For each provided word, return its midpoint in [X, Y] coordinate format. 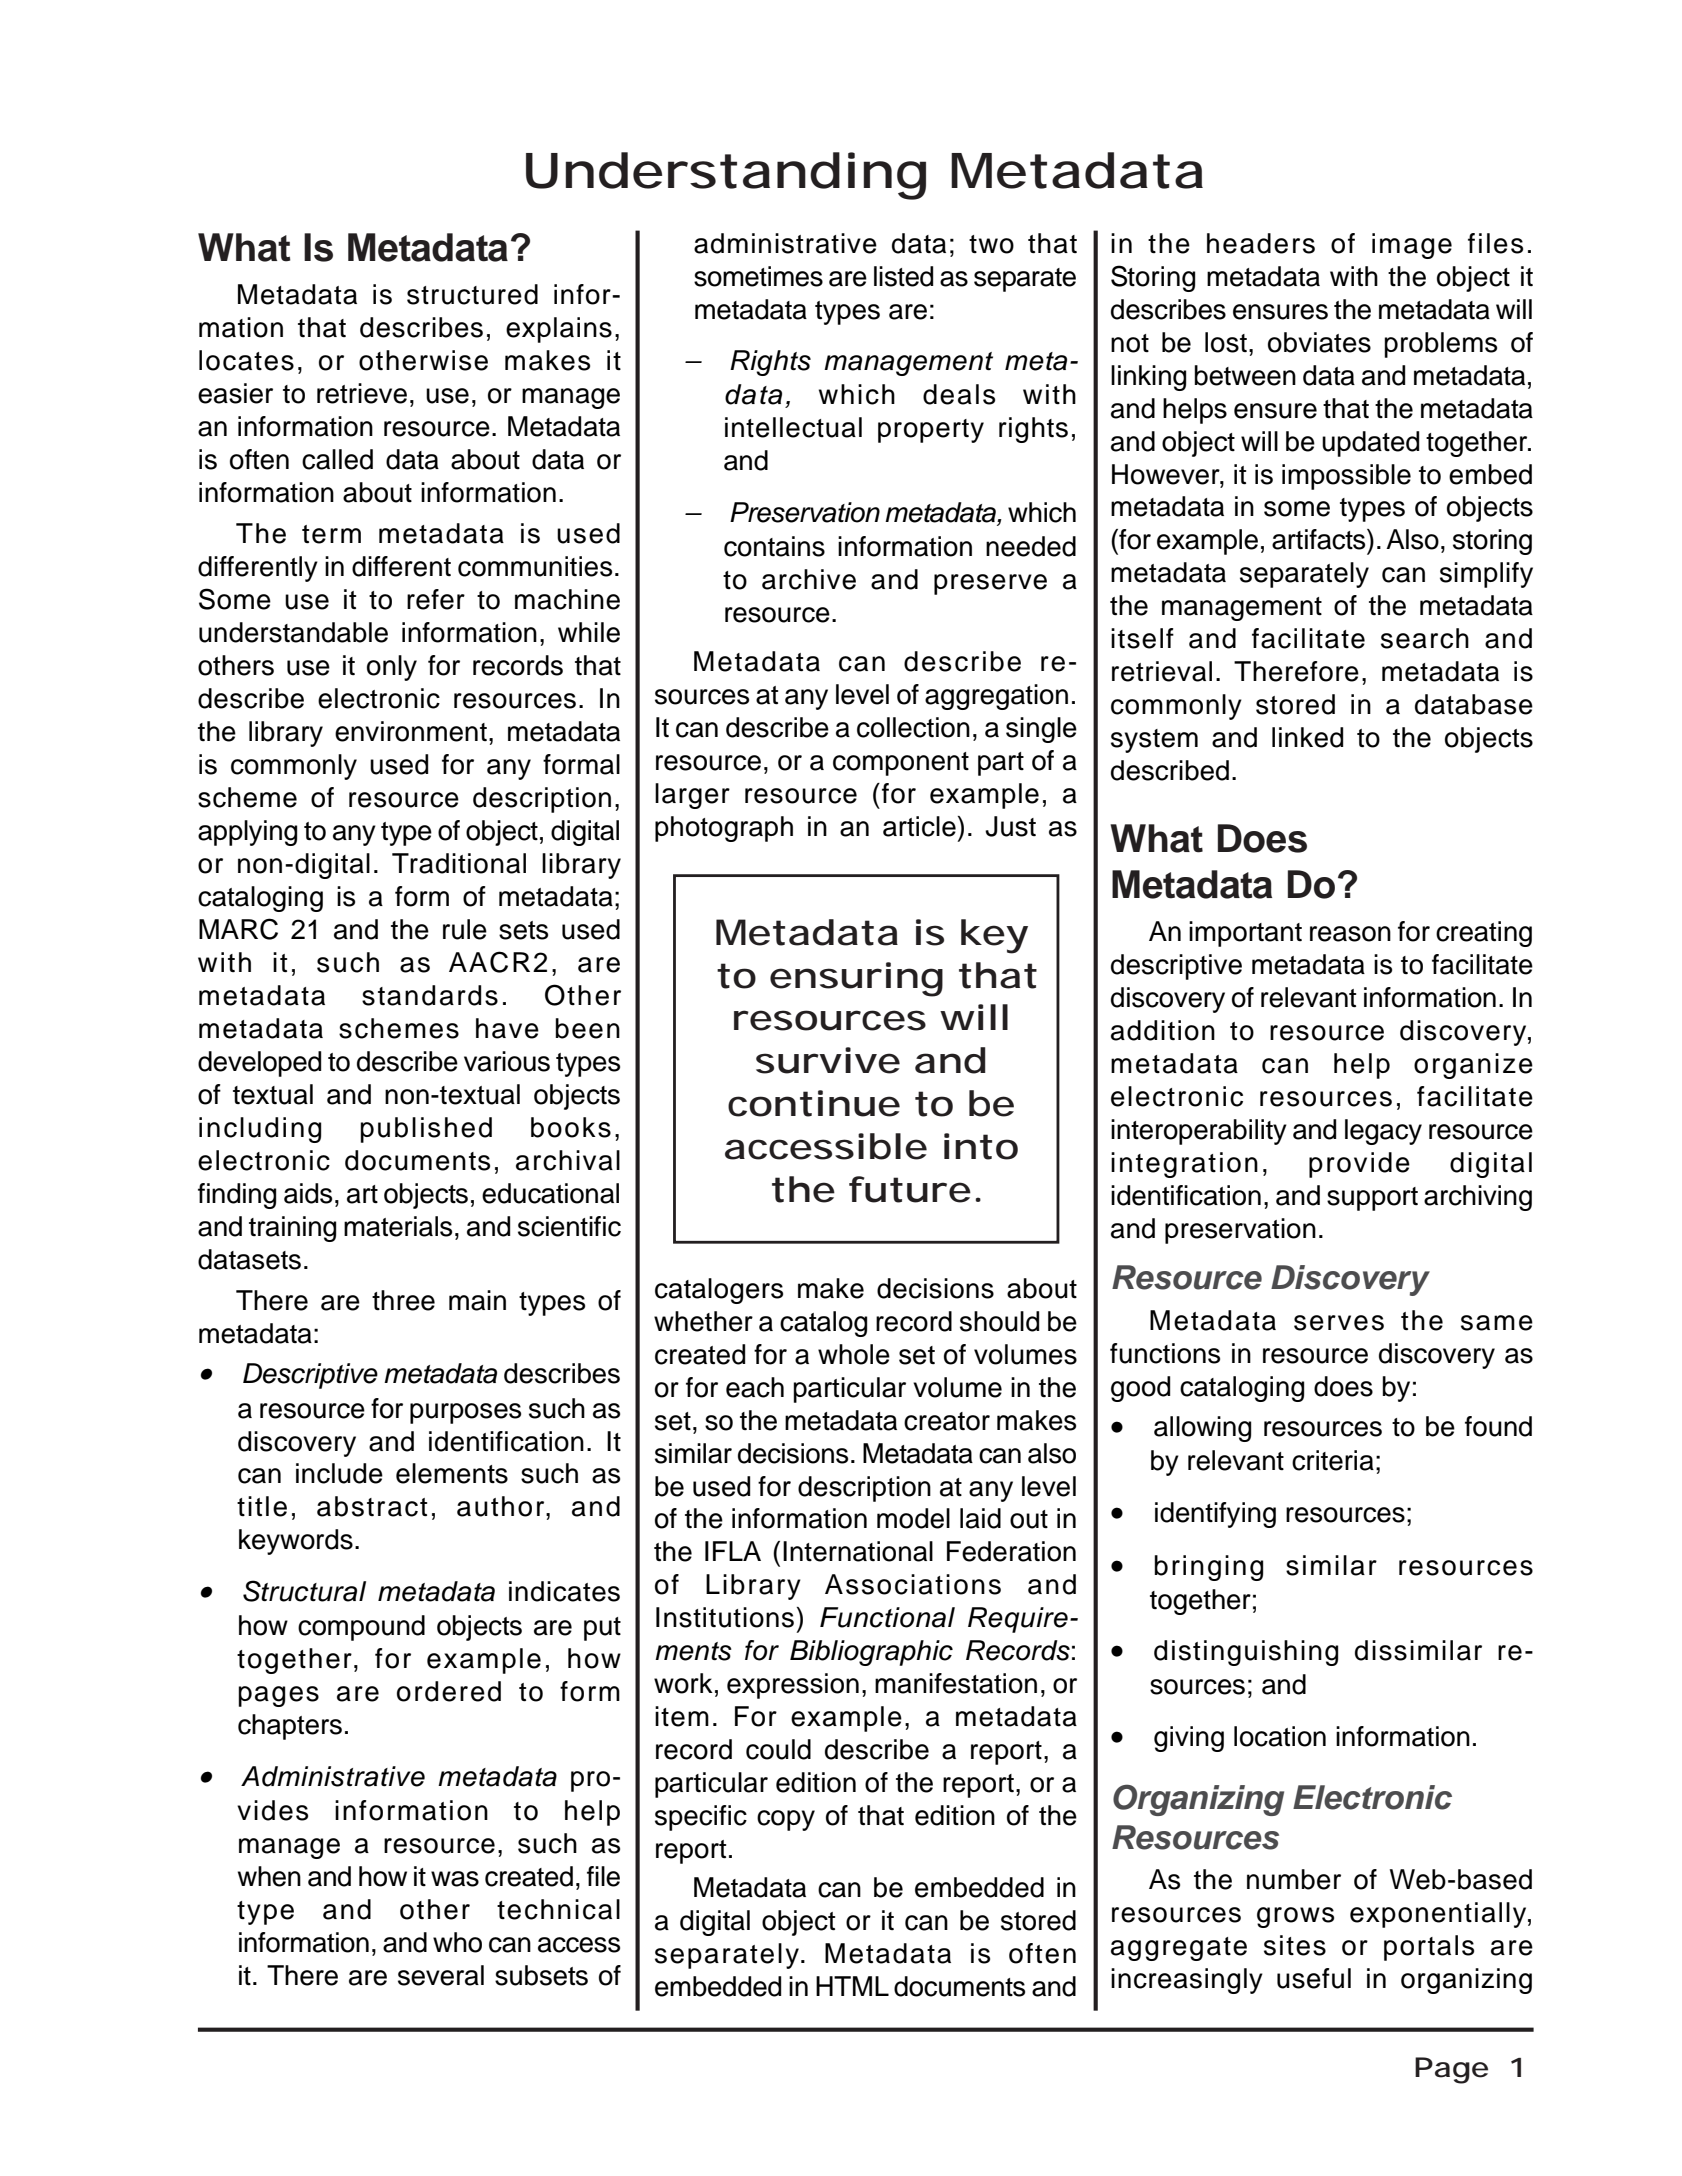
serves [1339, 1323]
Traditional [459, 863]
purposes [465, 1413]
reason [1350, 934]
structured [472, 294]
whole [854, 1354]
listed [903, 276]
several [441, 1975]
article [919, 826]
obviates [1319, 342]
